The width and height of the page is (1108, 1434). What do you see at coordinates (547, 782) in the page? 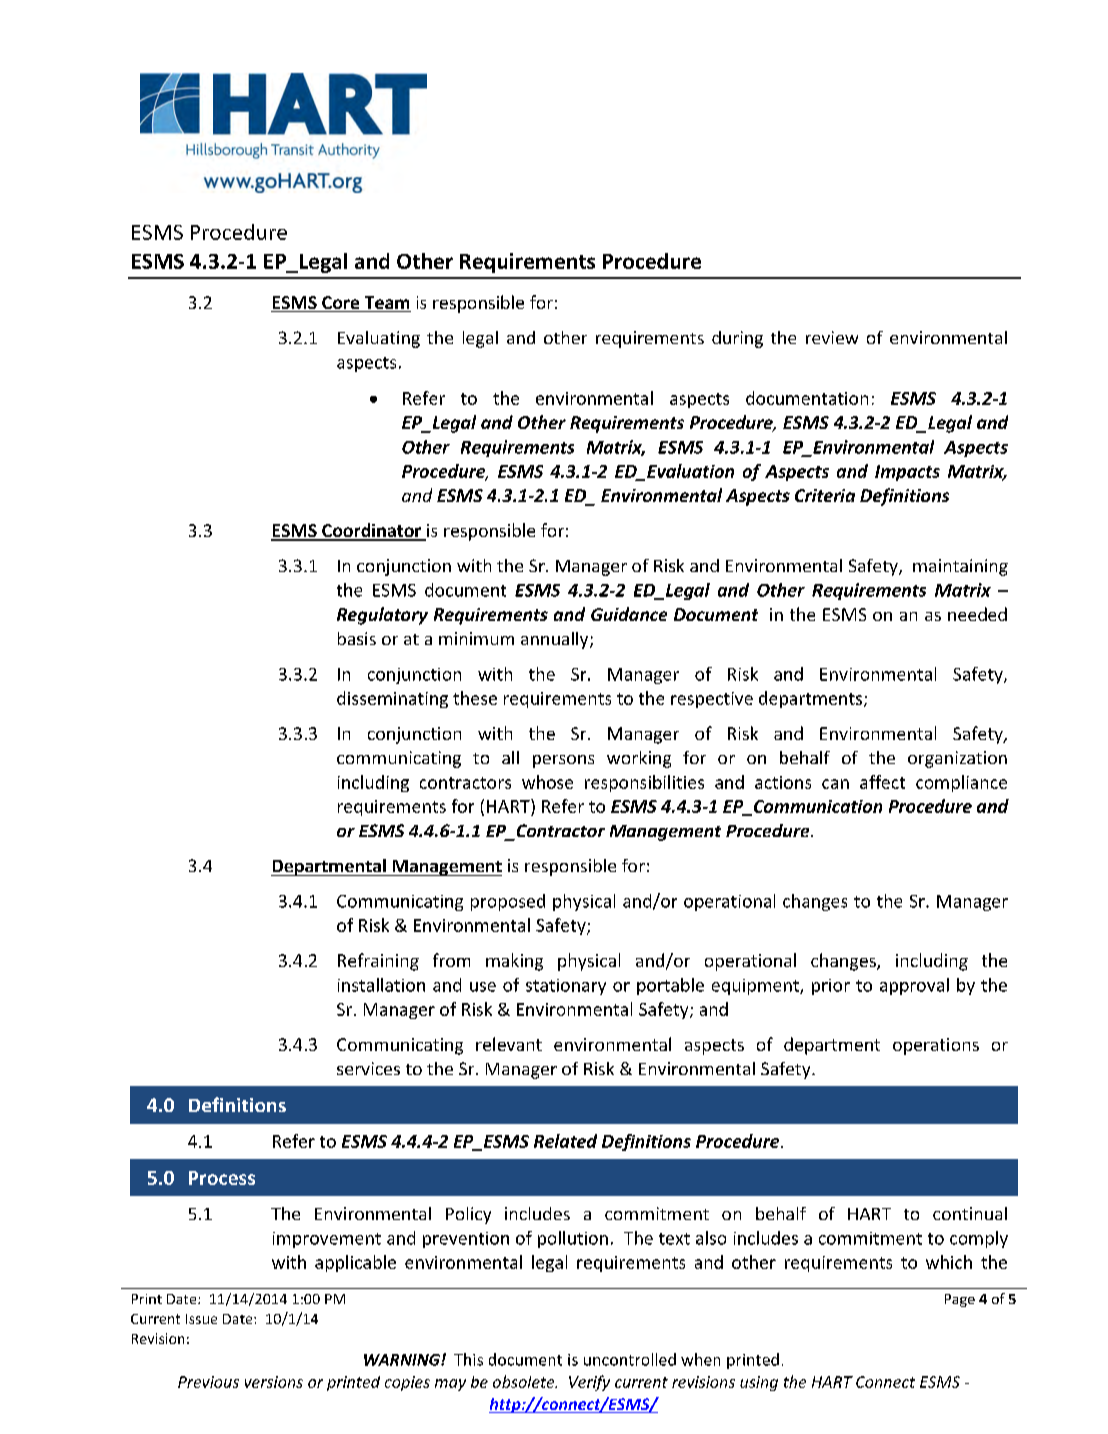
I see `whose` at bounding box center [547, 782].
